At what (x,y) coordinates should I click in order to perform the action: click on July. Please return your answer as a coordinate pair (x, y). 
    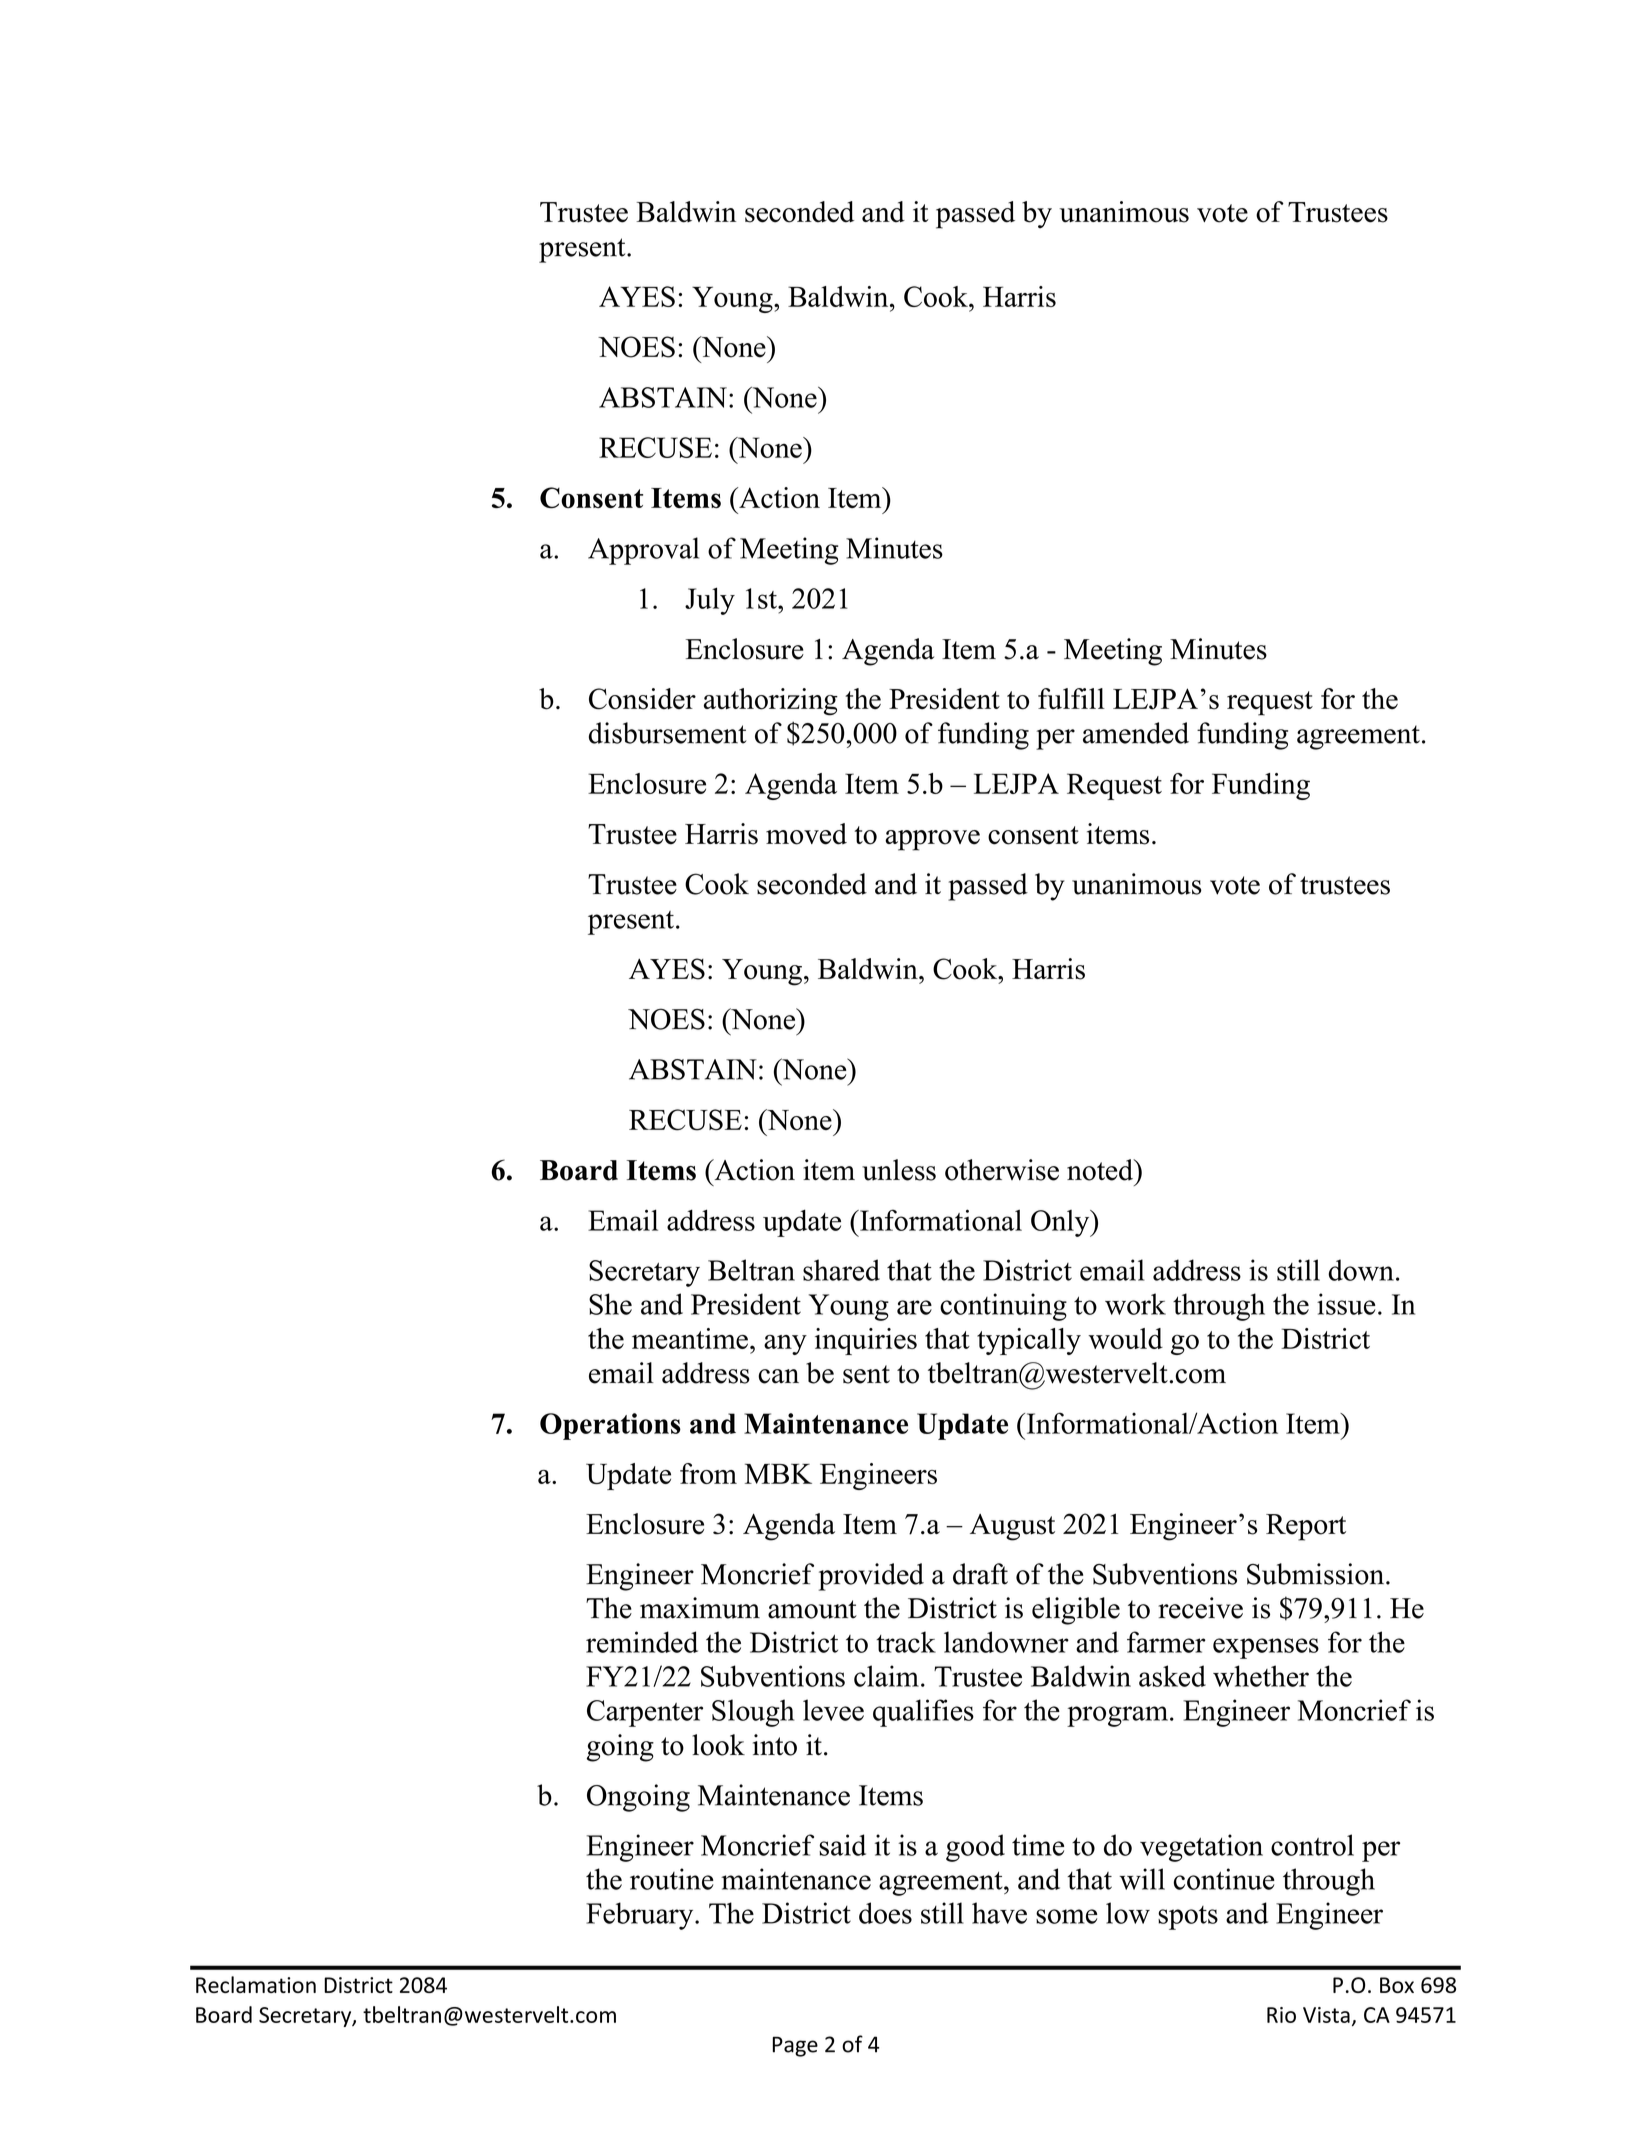
    Looking at the image, I should click on (710, 601).
